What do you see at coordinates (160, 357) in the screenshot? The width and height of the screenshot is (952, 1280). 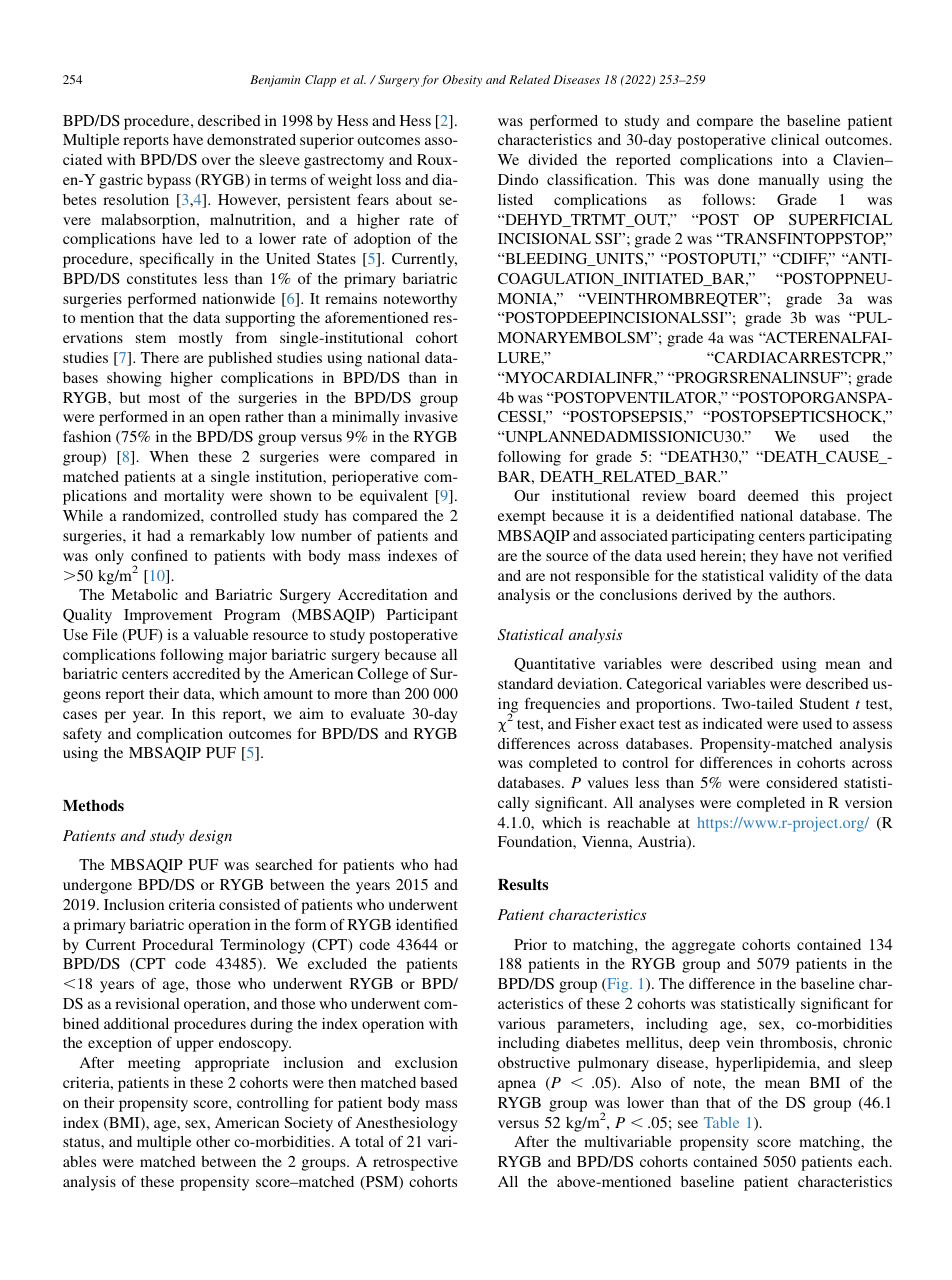 I see `There` at bounding box center [160, 357].
